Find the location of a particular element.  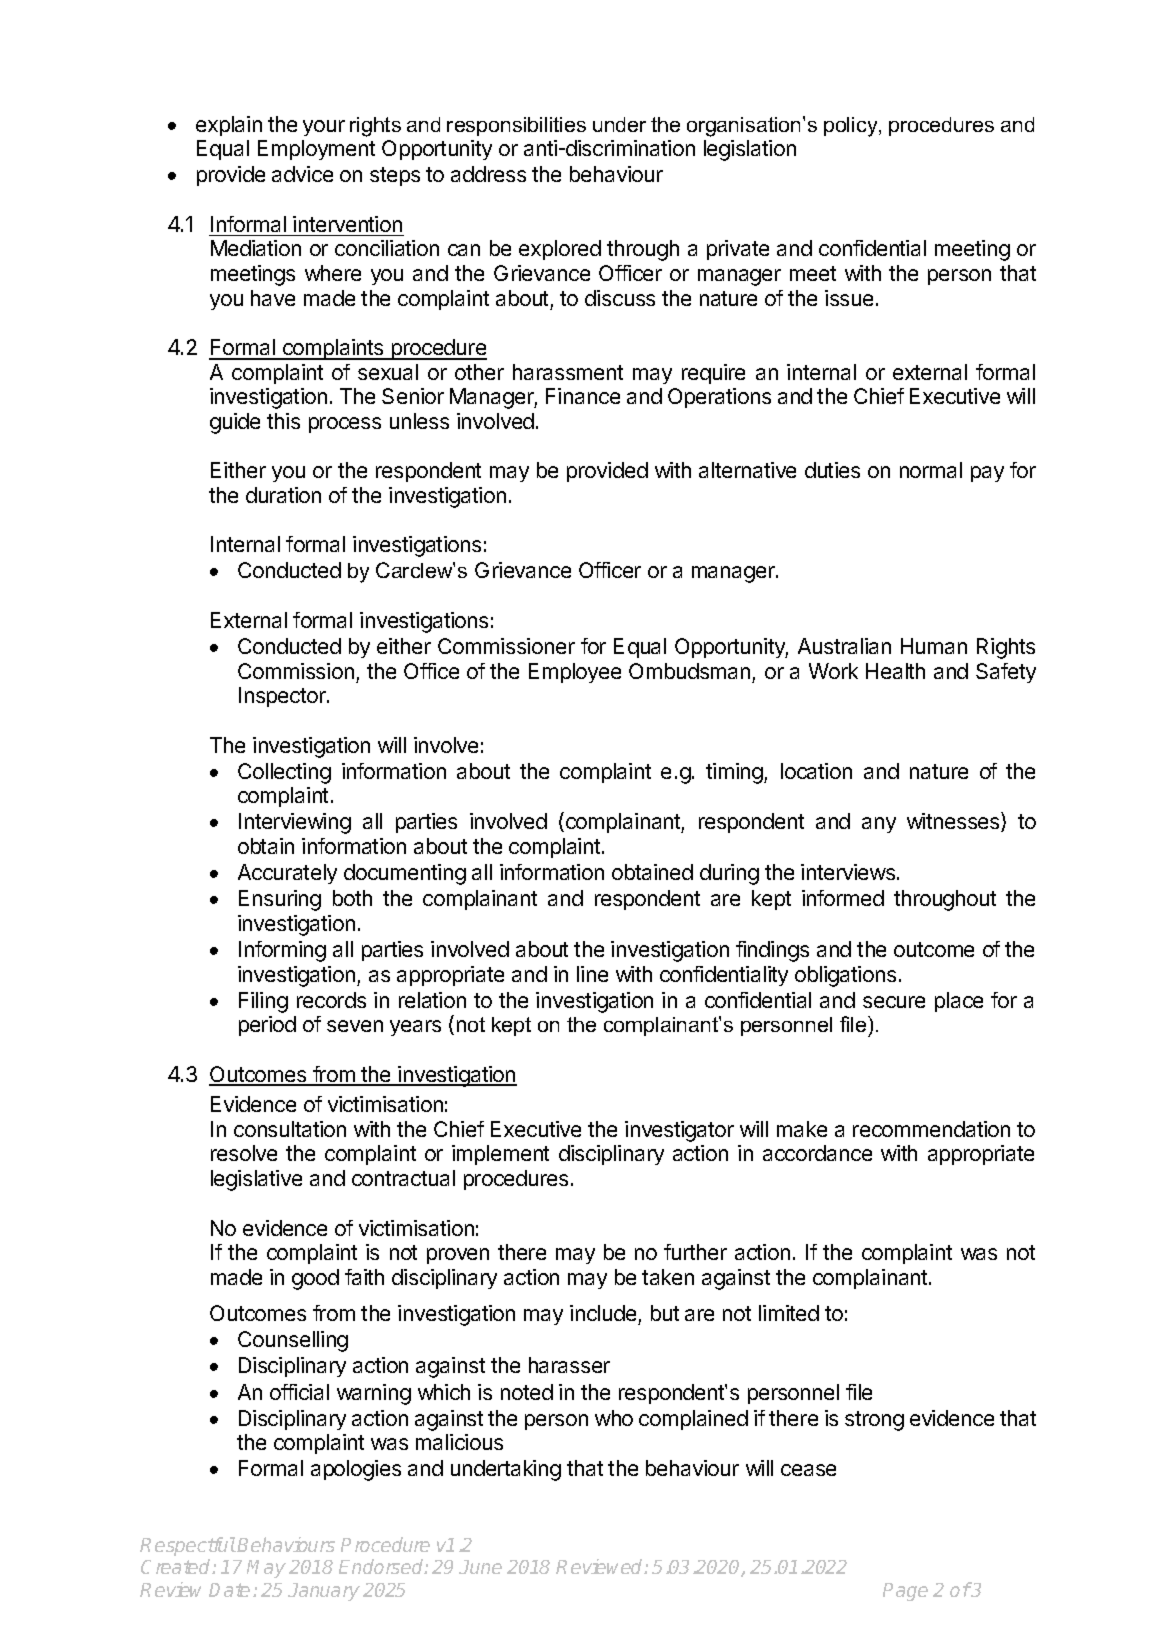

June is located at coordinates (480, 1567).
